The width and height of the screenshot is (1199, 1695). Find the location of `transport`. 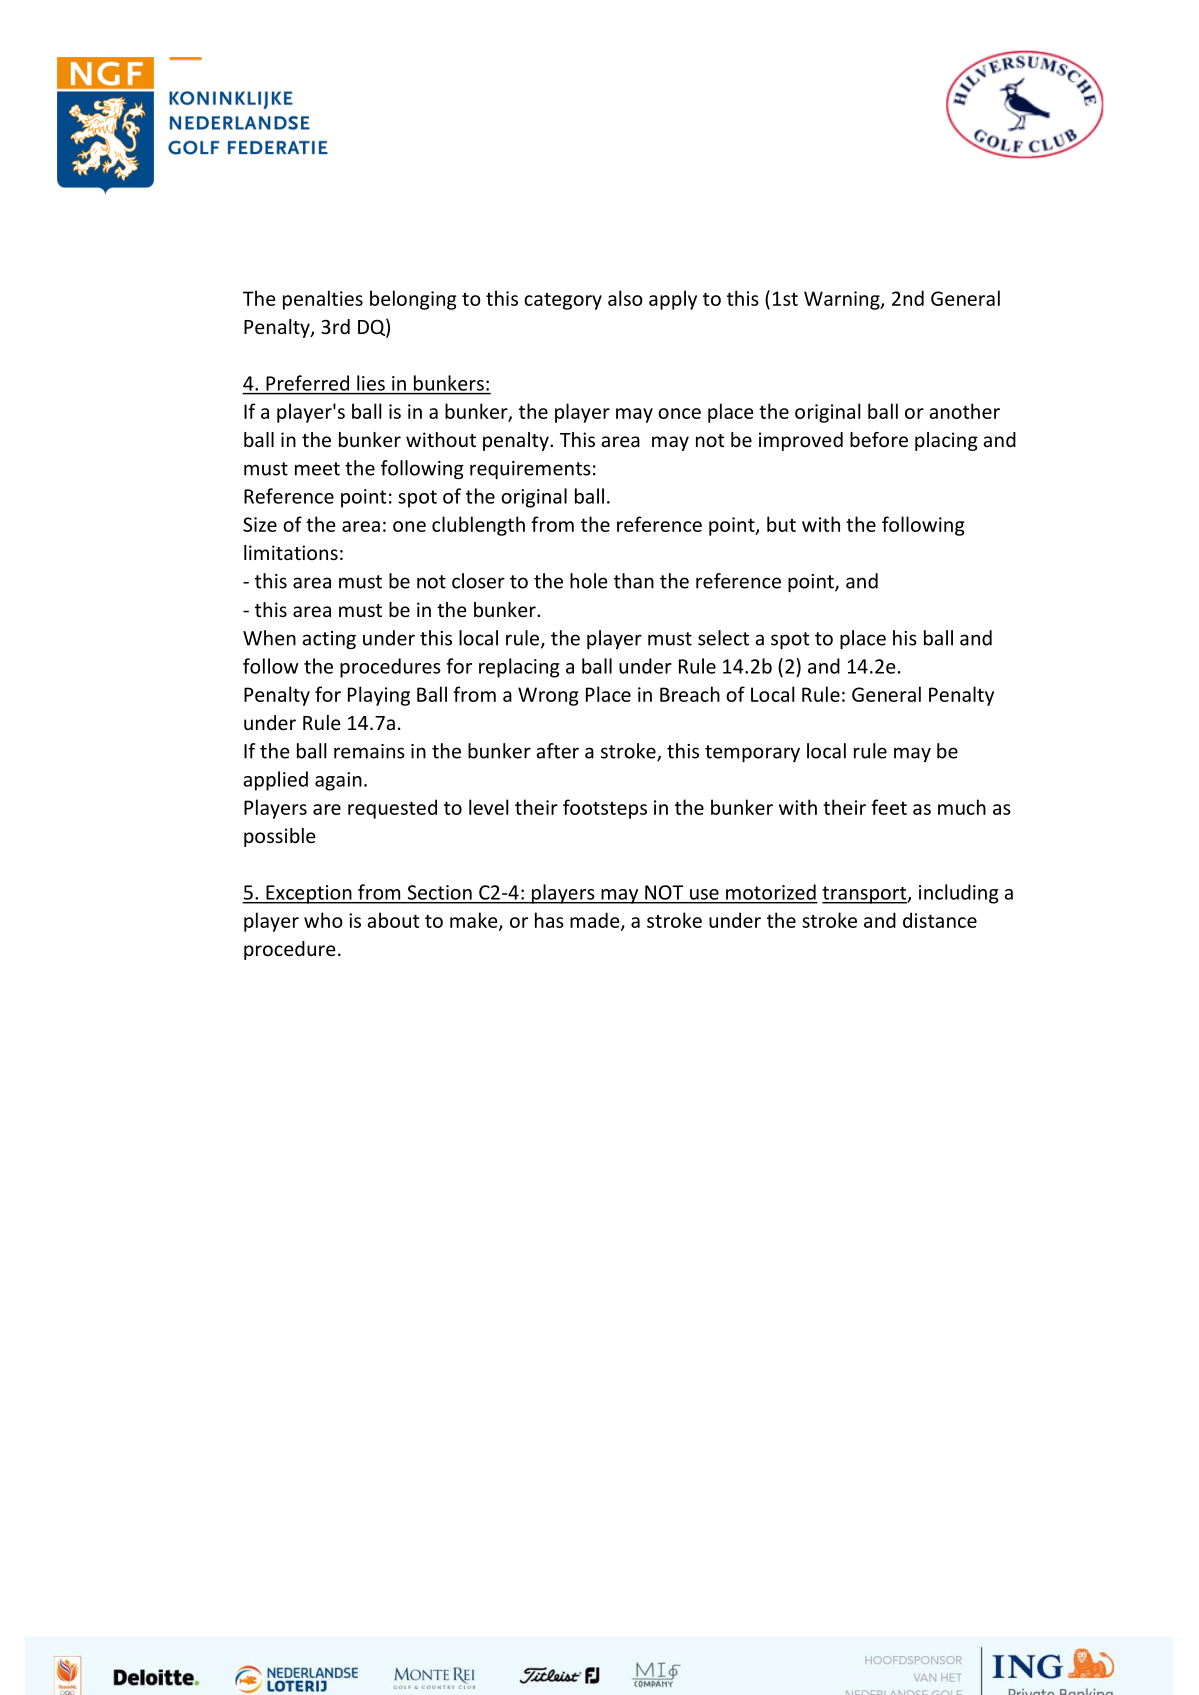

transport is located at coordinates (865, 895).
